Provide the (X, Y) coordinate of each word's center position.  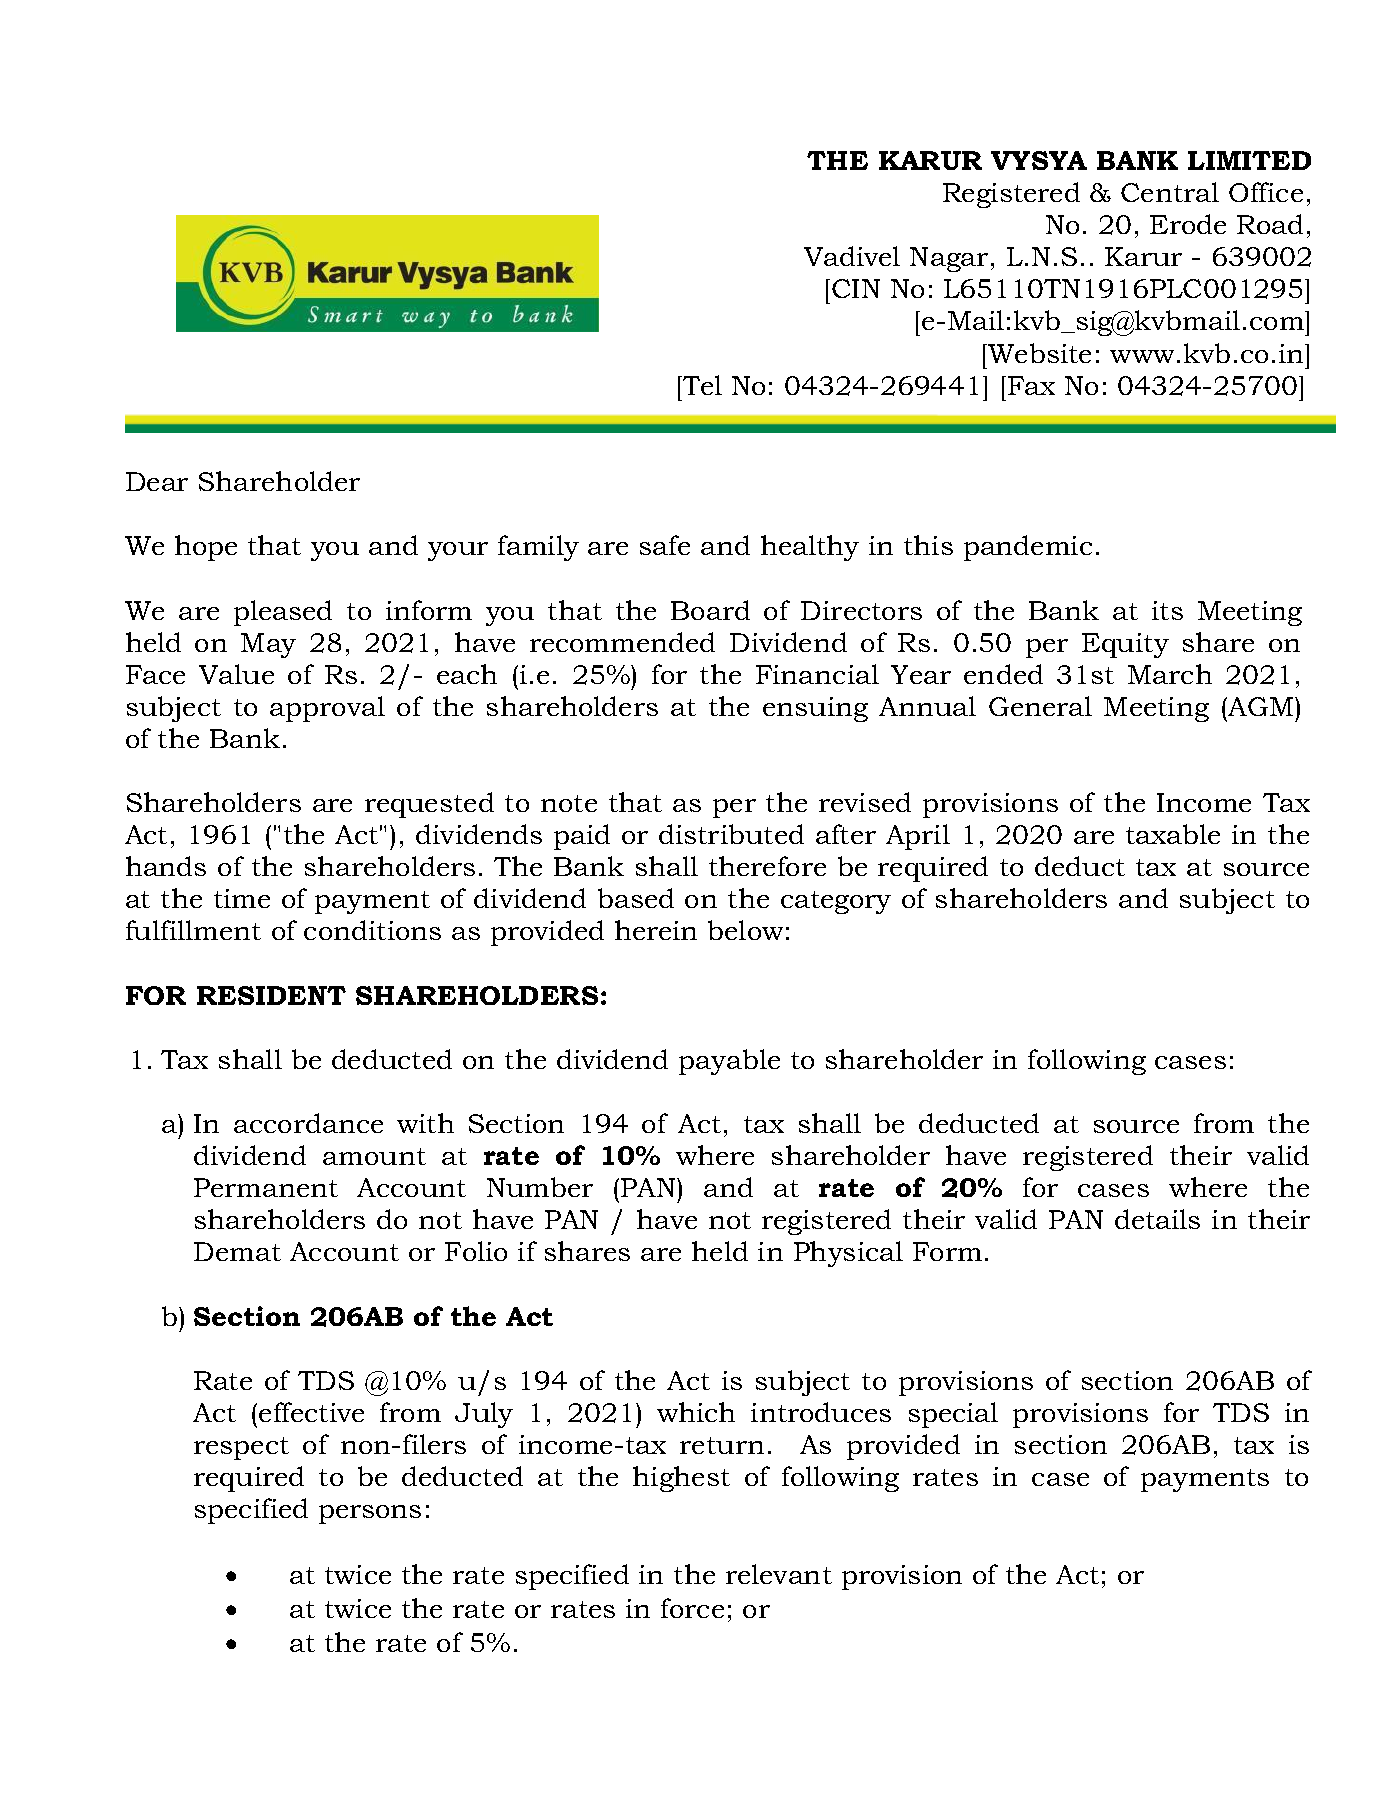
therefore (767, 866)
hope (206, 548)
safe (665, 545)
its (1167, 610)
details (1157, 1219)
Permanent (266, 1187)
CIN (856, 288)
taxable (1173, 834)
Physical (848, 1254)
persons (370, 1514)
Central (1170, 192)
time (242, 898)
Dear (157, 481)
